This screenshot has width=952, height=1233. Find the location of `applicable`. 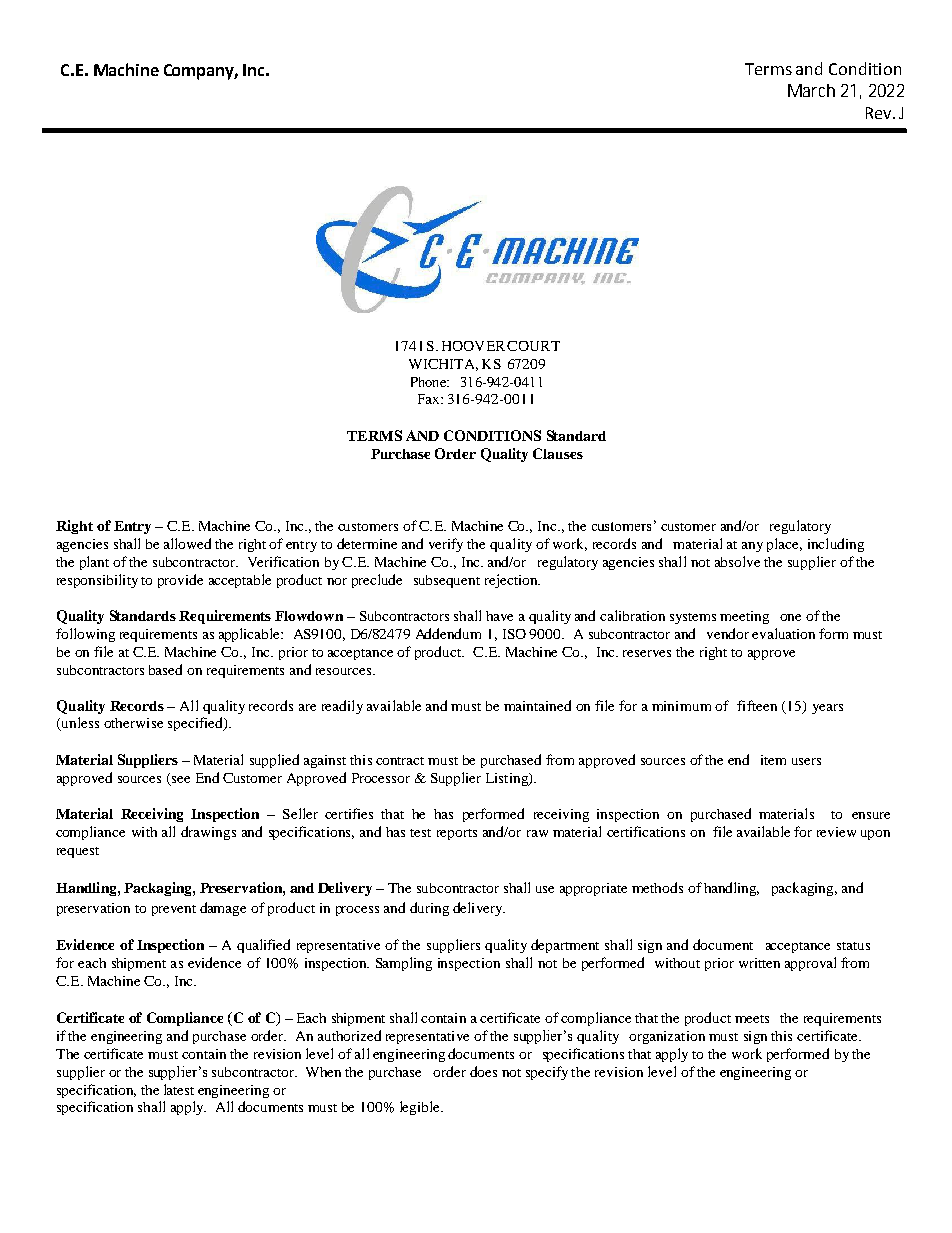

applicable is located at coordinates (250, 635).
